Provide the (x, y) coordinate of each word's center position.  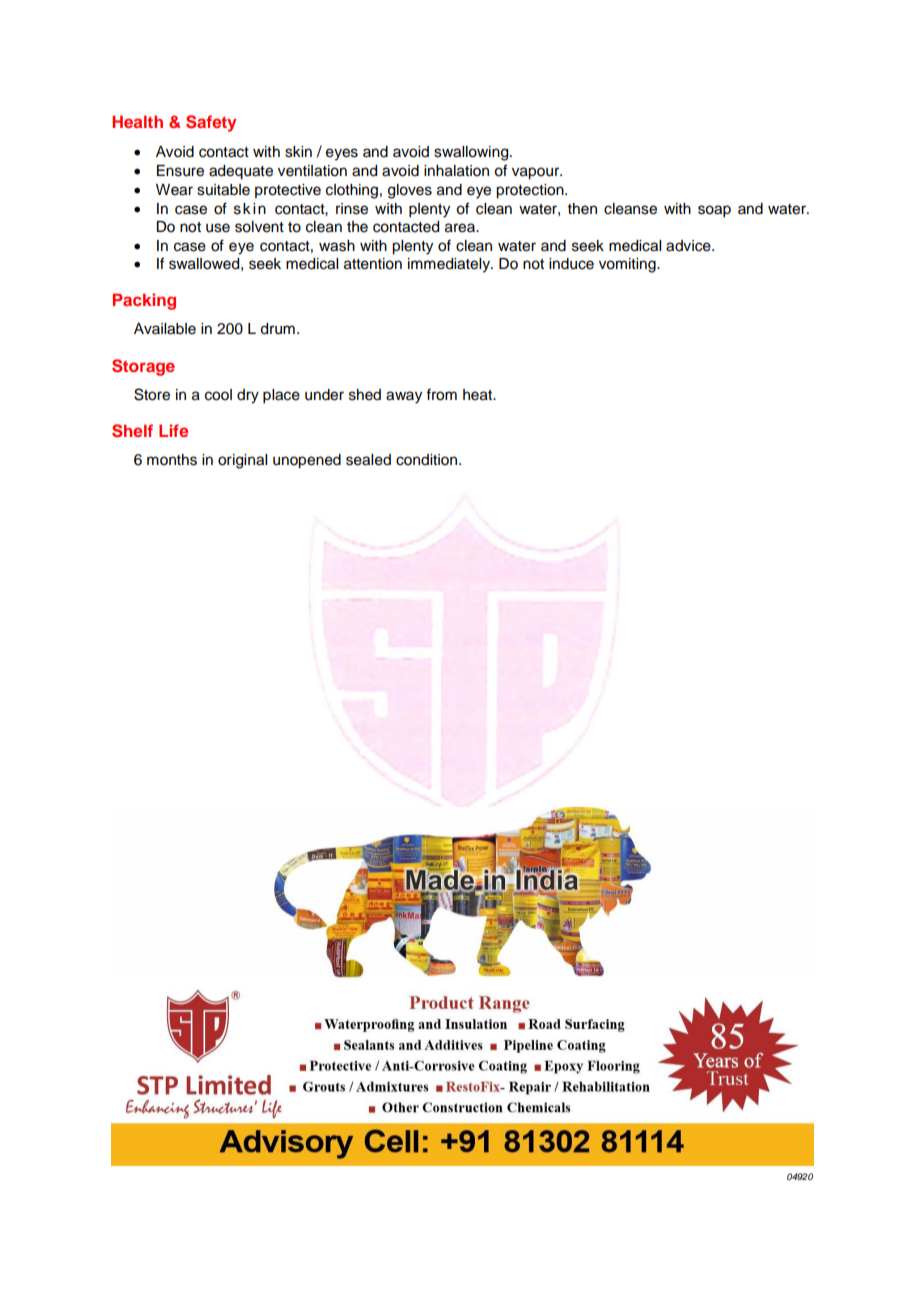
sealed (368, 460)
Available (165, 329)
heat (479, 395)
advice (689, 246)
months (172, 460)
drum (277, 329)
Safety (211, 123)
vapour (537, 173)
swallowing (472, 153)
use (218, 228)
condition (428, 460)
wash (337, 246)
